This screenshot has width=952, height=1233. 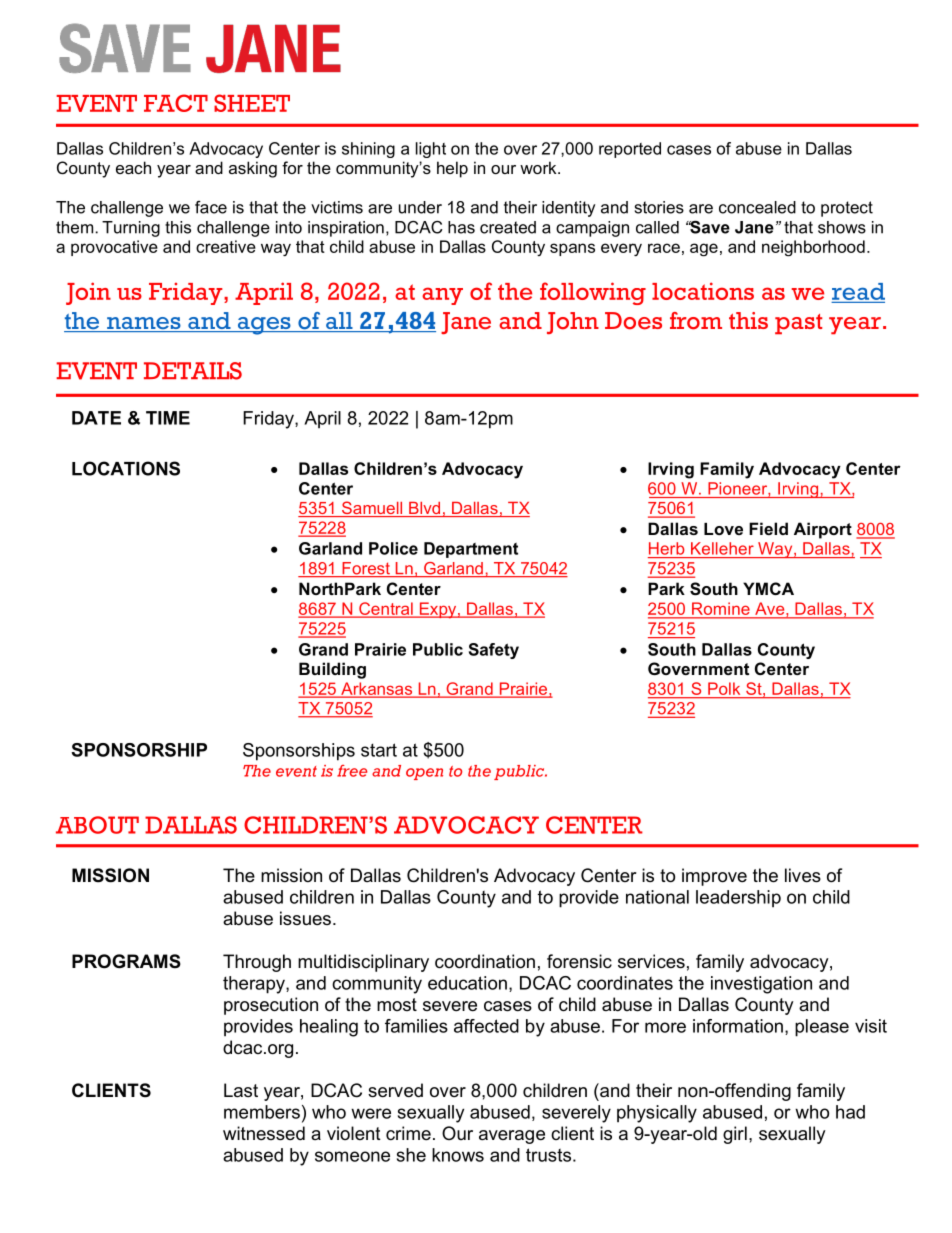 What do you see at coordinates (798, 324) in the screenshot?
I see `past` at bounding box center [798, 324].
